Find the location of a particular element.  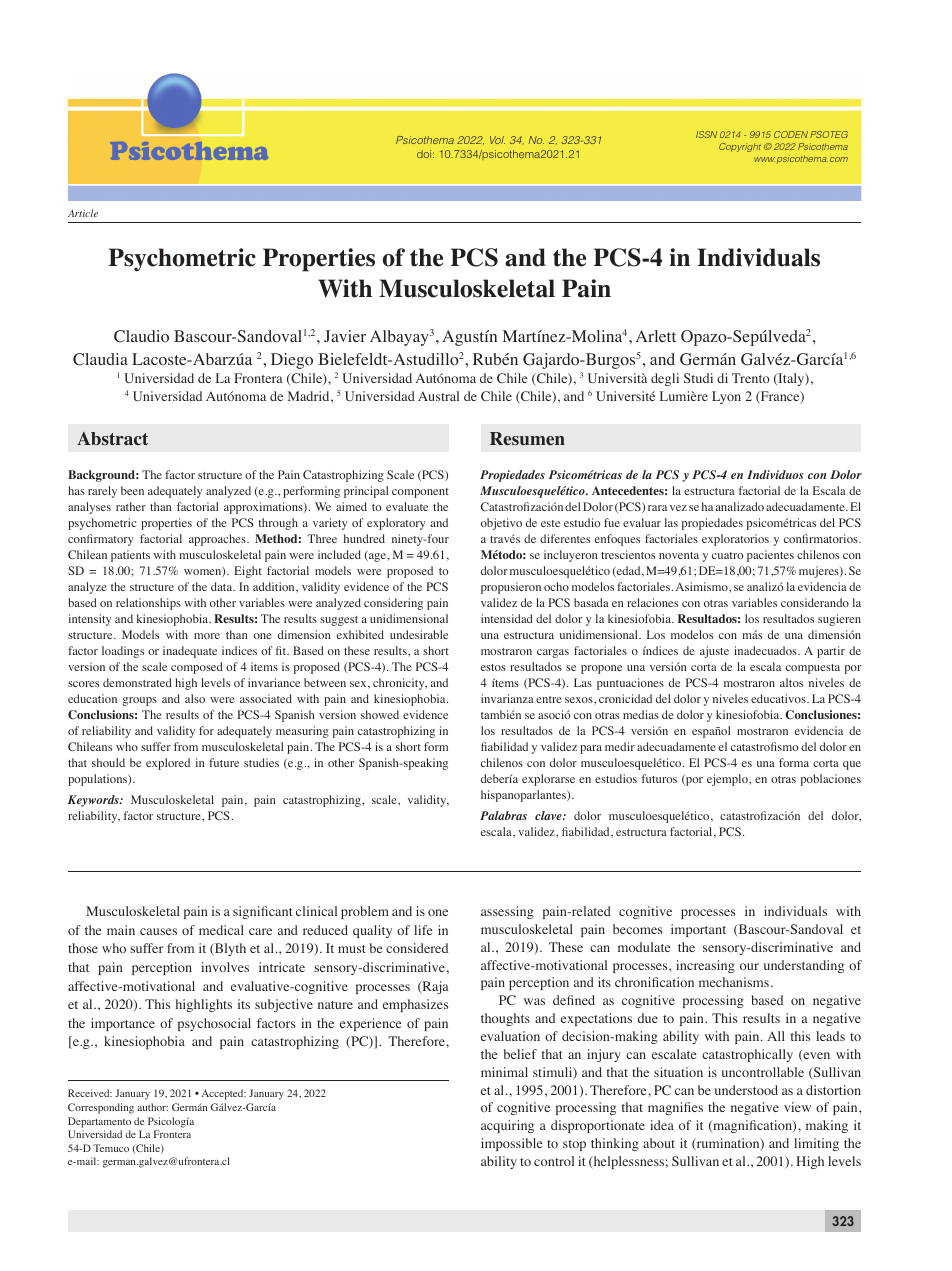

Article is located at coordinates (83, 213).
